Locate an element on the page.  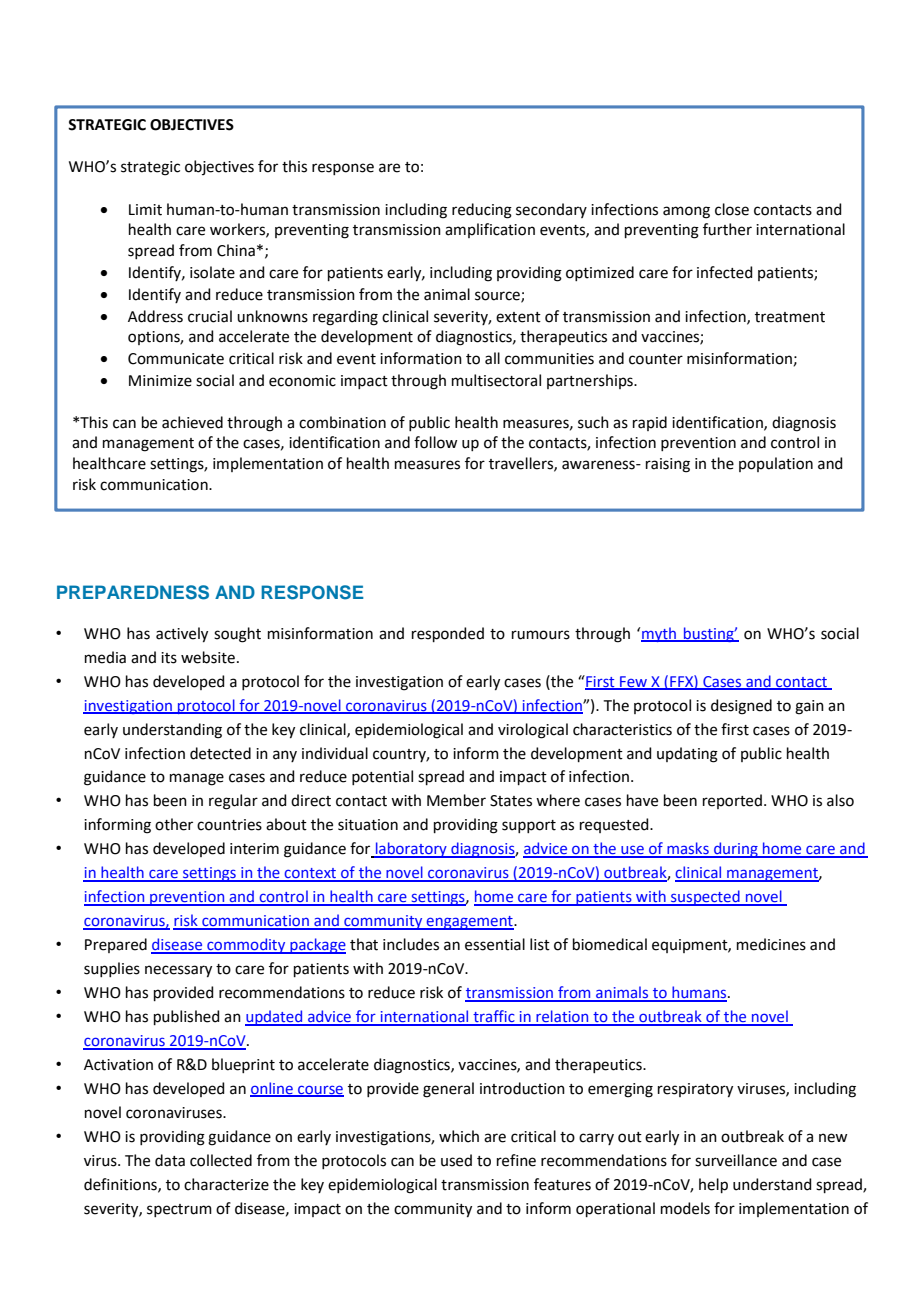
used is located at coordinates (456, 1160).
